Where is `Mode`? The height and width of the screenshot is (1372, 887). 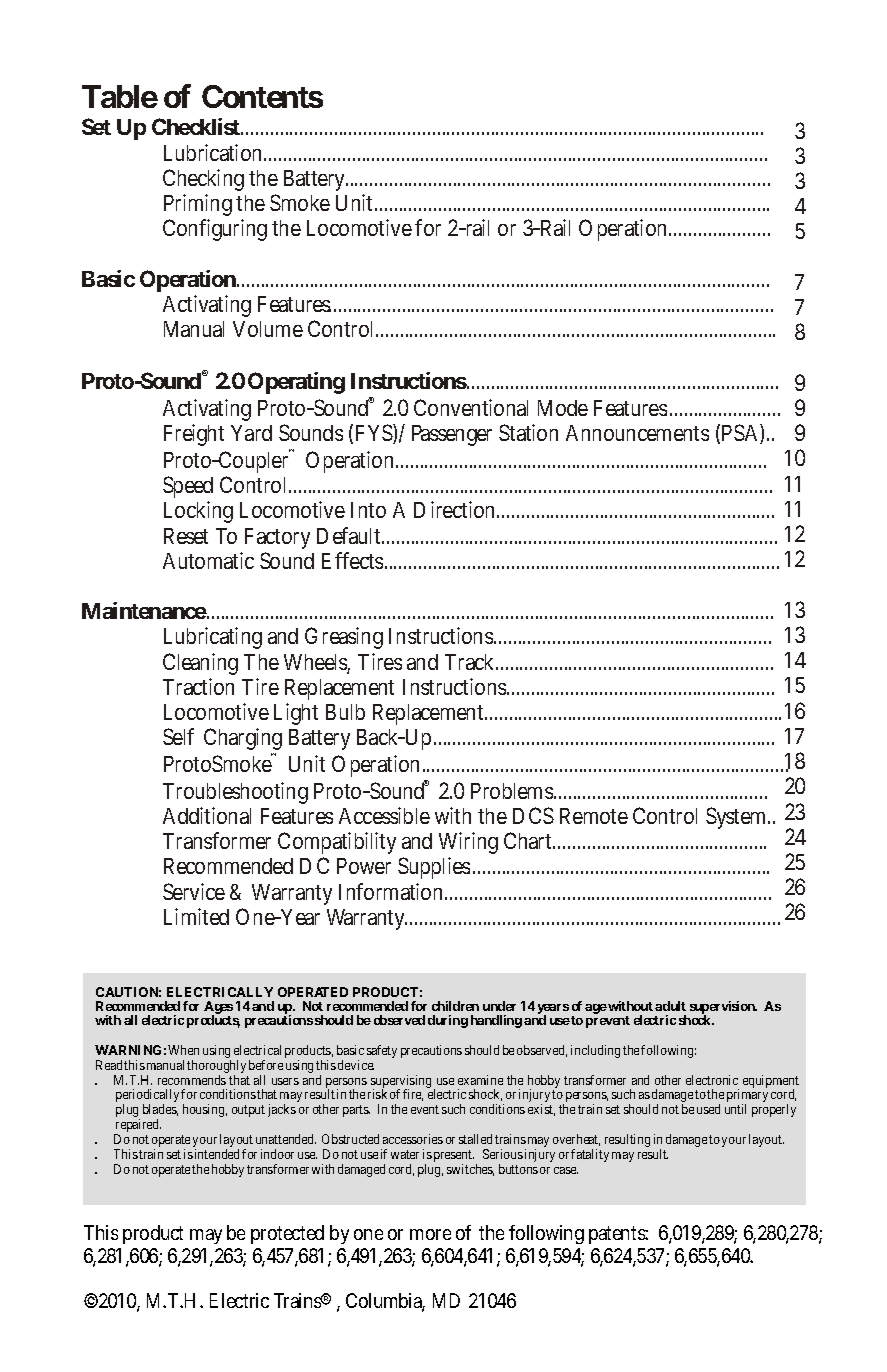 Mode is located at coordinates (563, 408).
